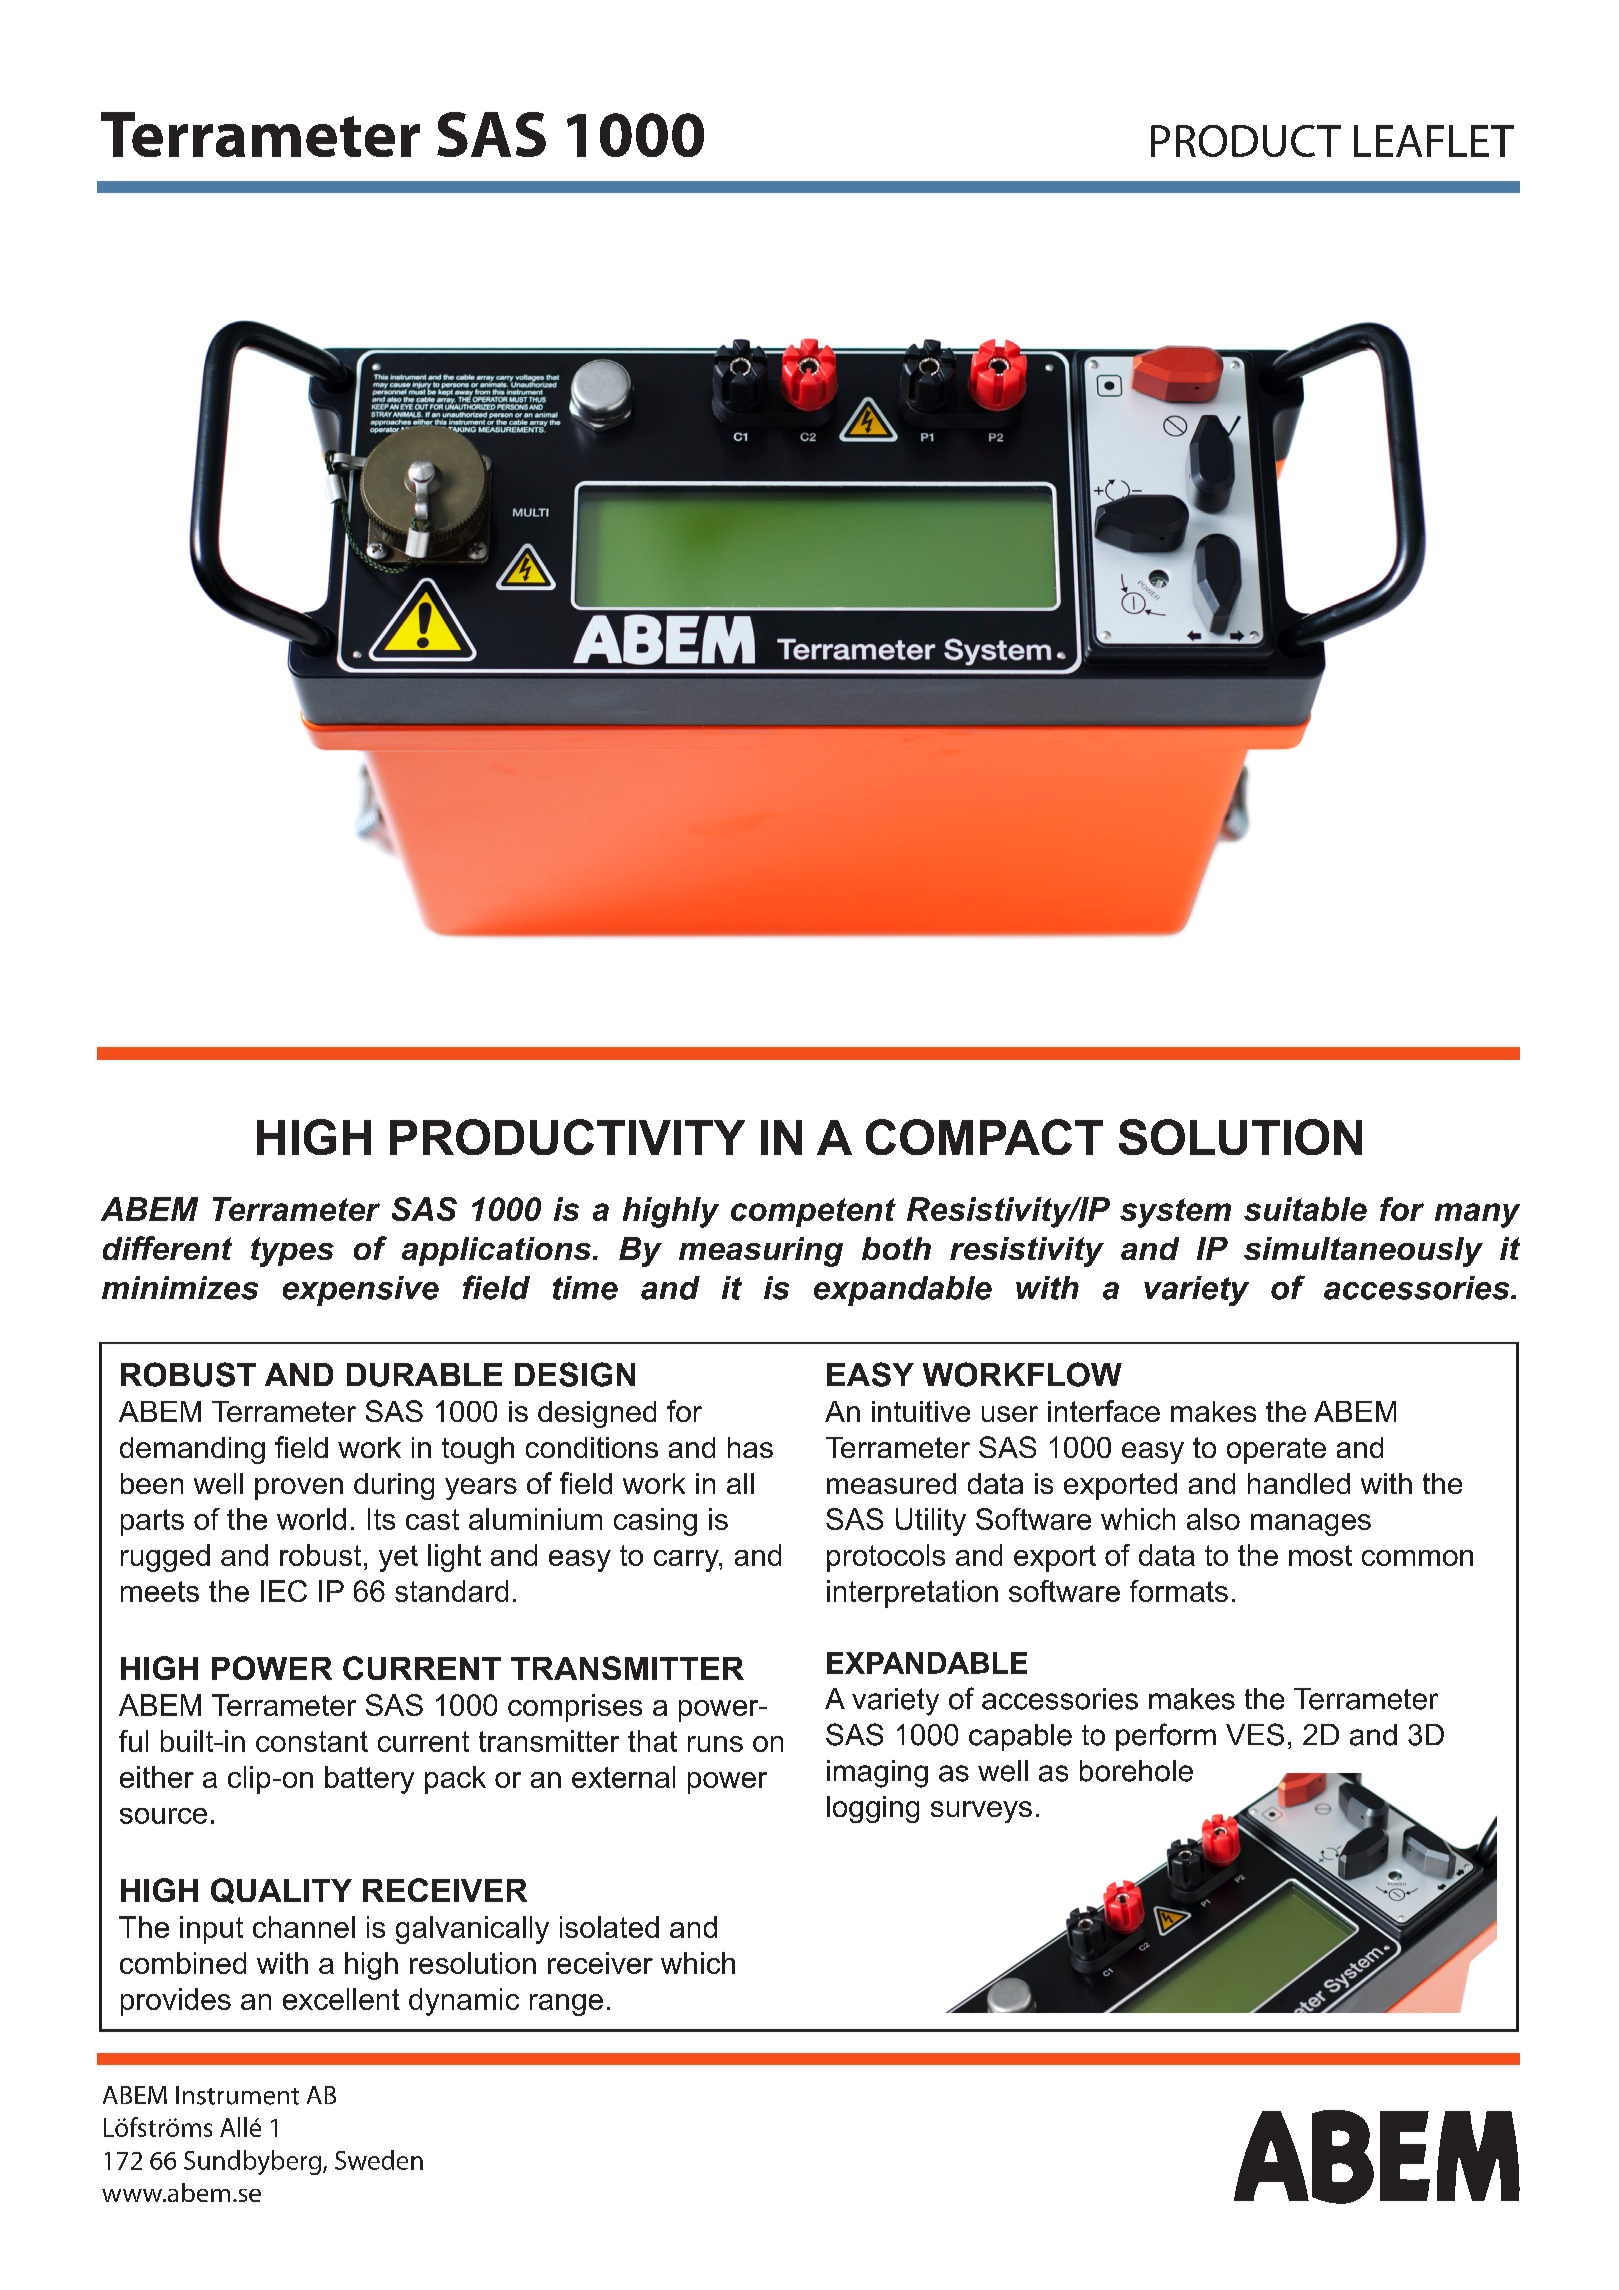 The height and width of the screenshot is (2290, 1619). I want to click on suitable, so click(1305, 1209).
